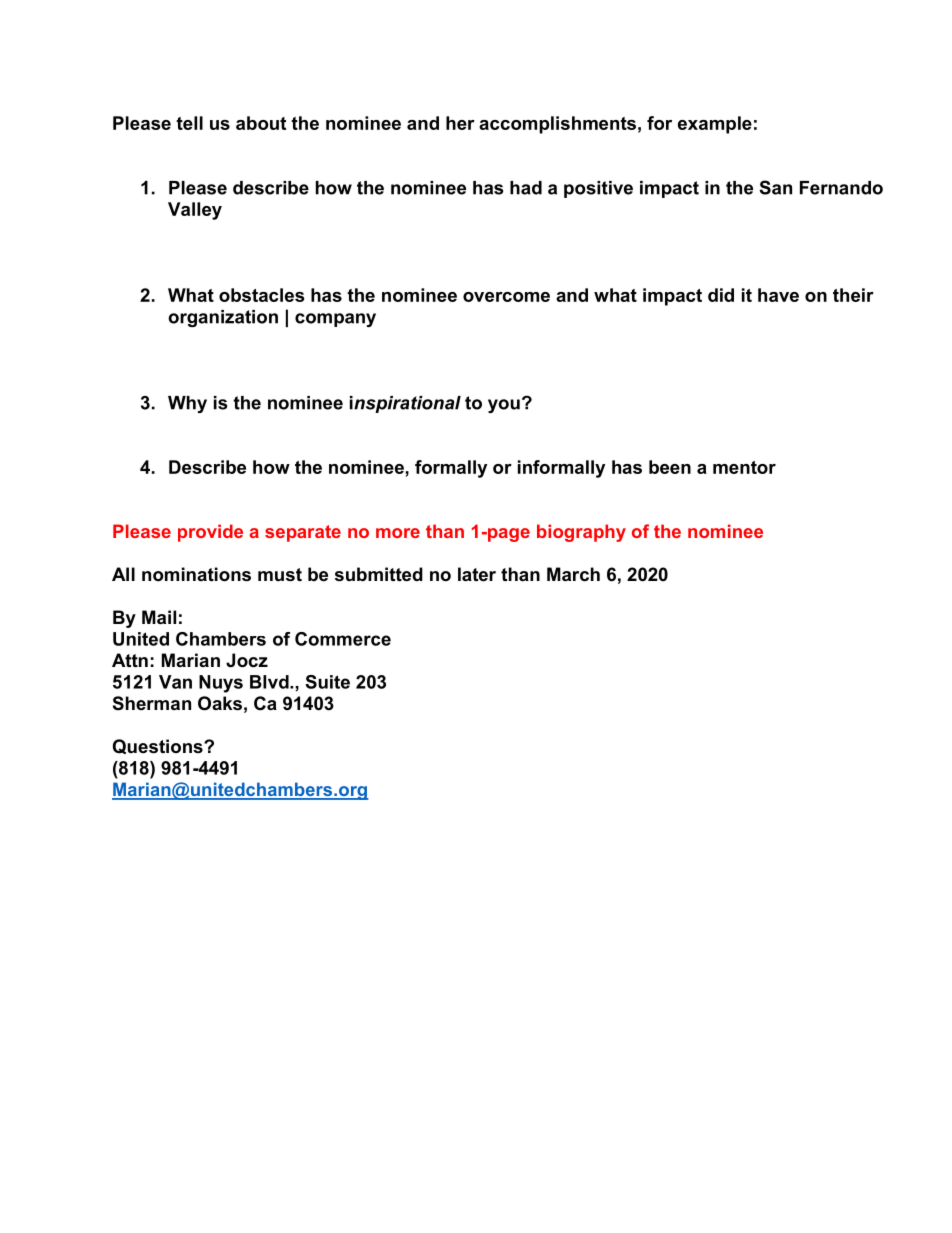  I want to click on example, so click(715, 125).
